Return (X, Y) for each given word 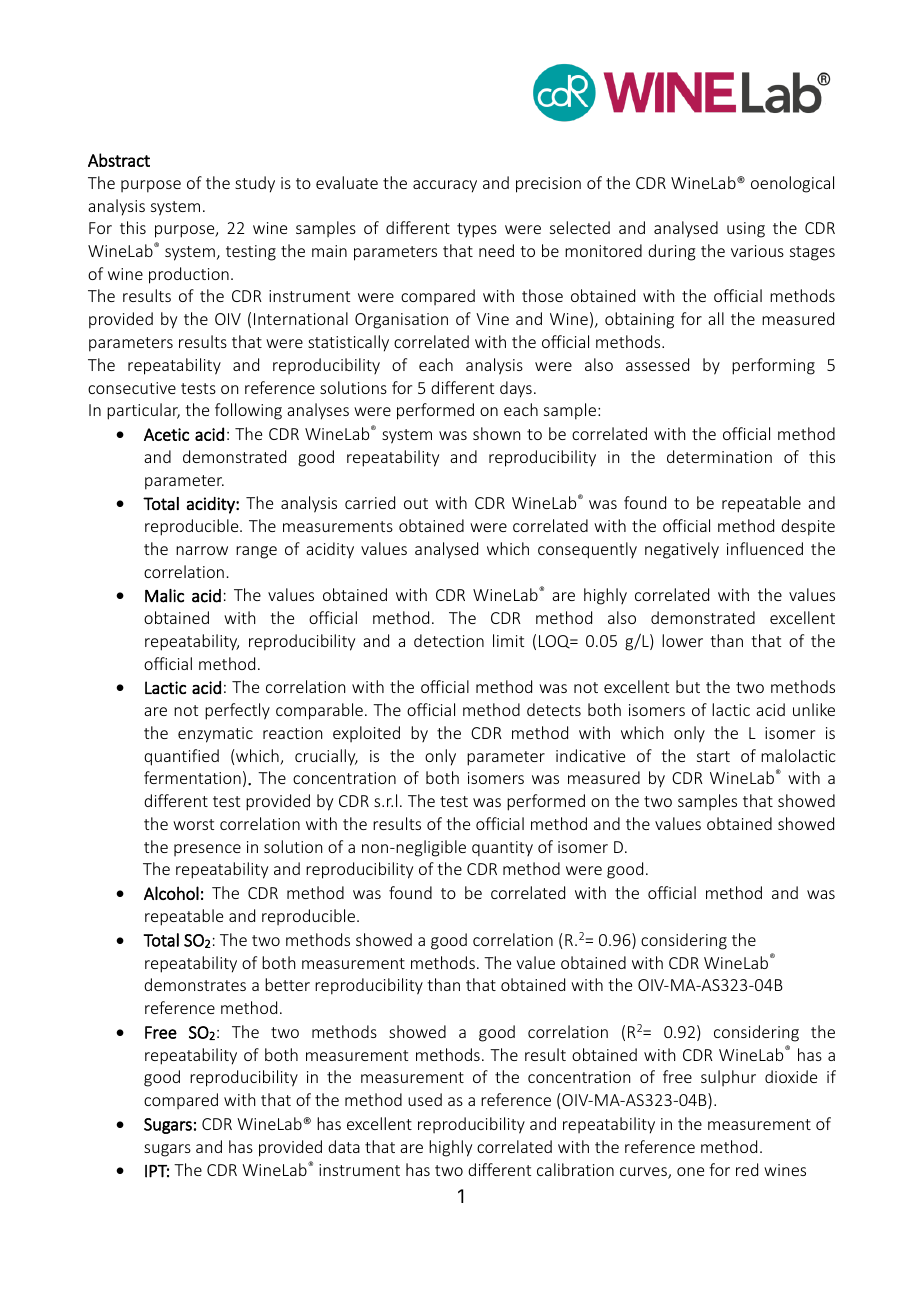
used (425, 1099)
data (344, 1146)
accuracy (445, 186)
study (255, 184)
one (690, 1171)
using (746, 230)
